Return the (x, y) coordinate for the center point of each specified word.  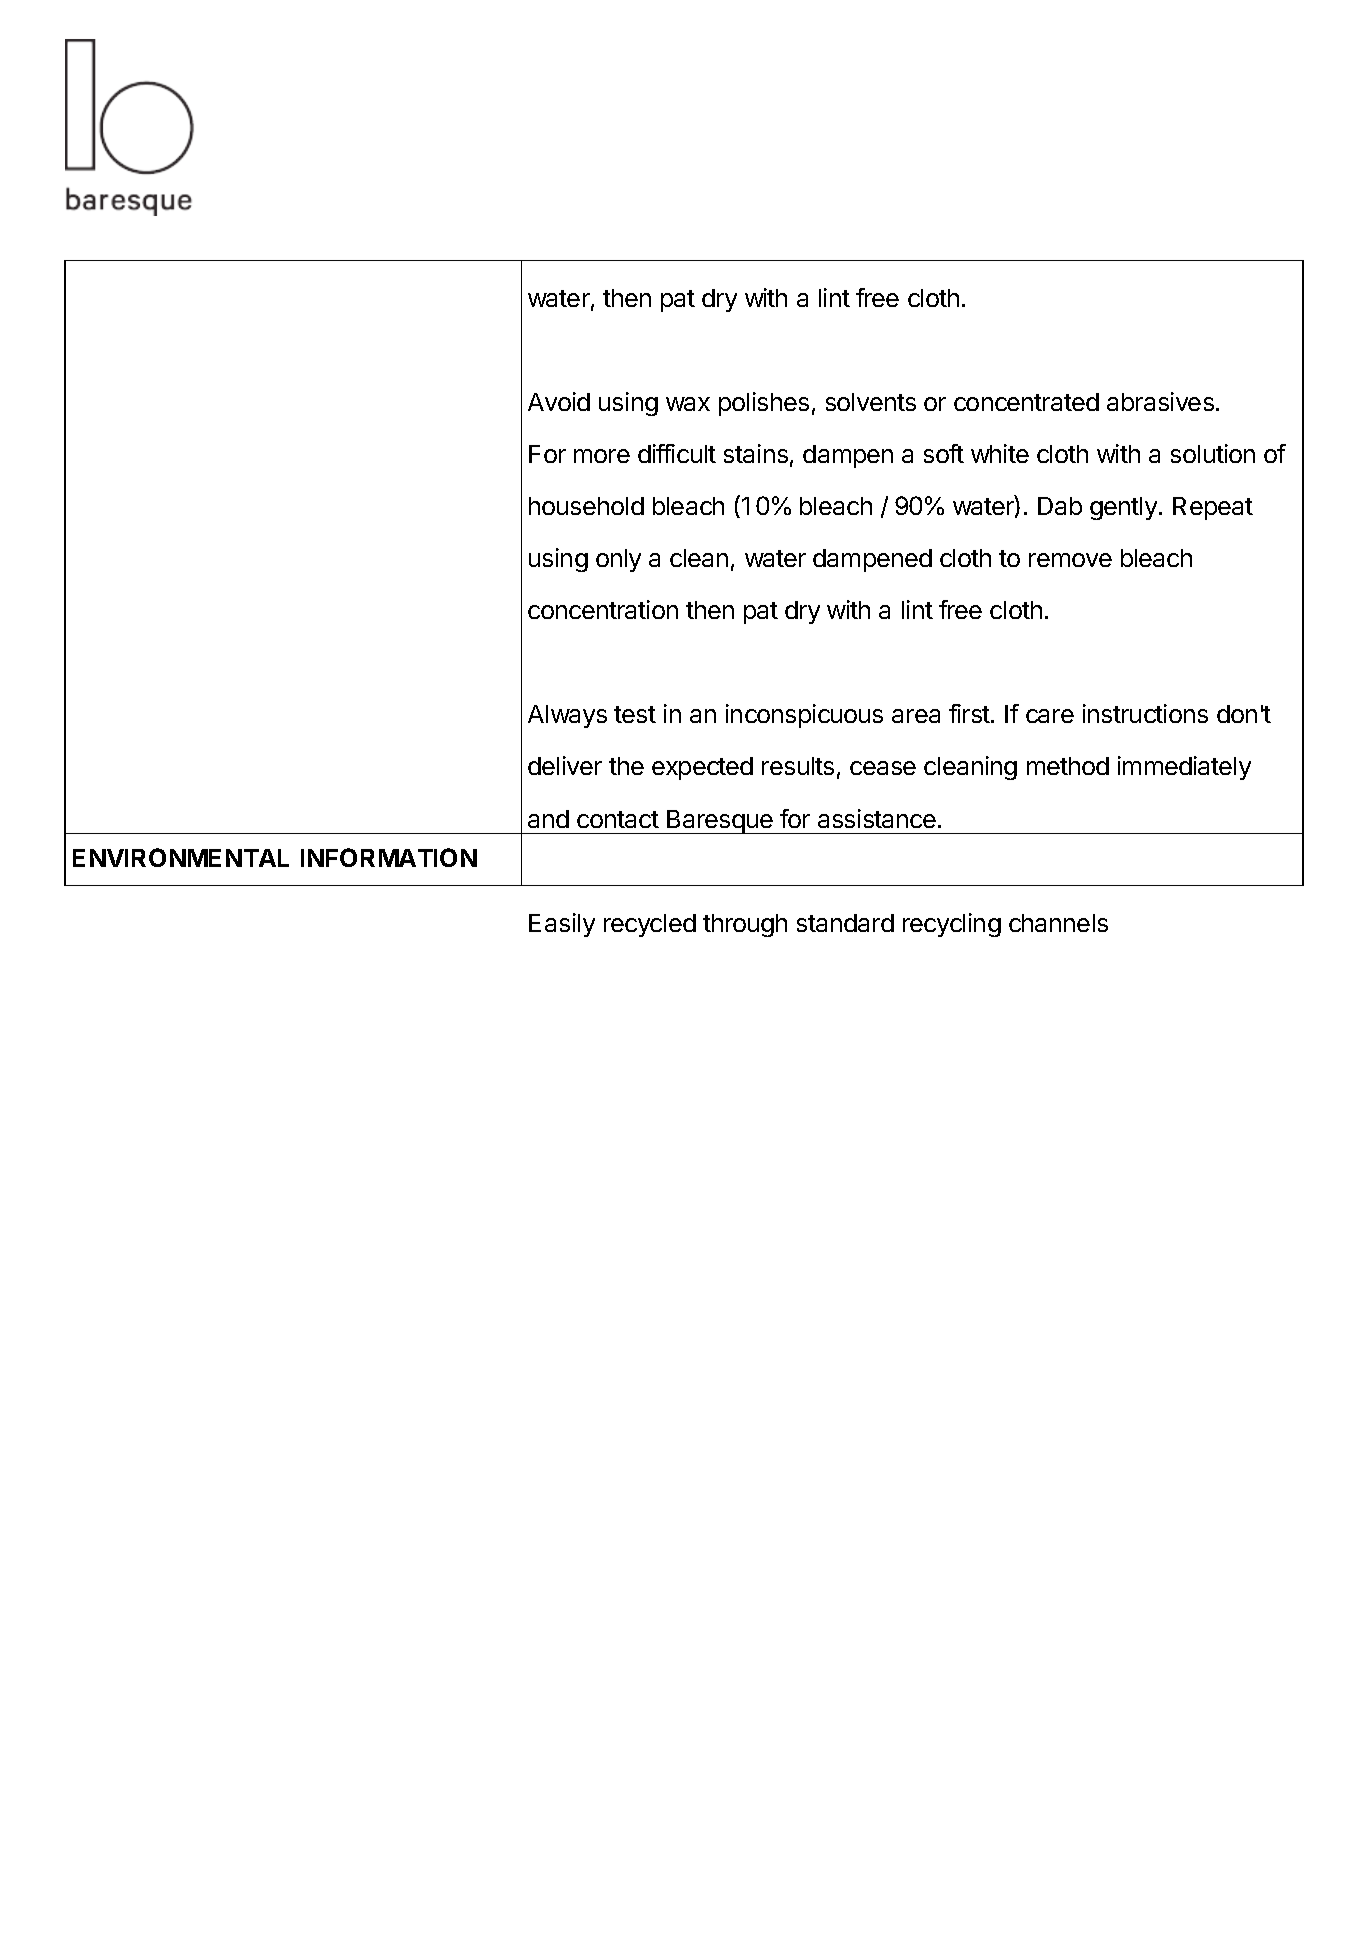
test (635, 714)
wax (688, 404)
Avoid (559, 401)
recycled (650, 925)
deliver (565, 765)
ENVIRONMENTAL (181, 857)
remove (1070, 560)
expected (702, 768)
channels (1058, 923)
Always (567, 716)
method (1068, 766)
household (586, 506)
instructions (1145, 713)
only (618, 560)
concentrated (1026, 402)
